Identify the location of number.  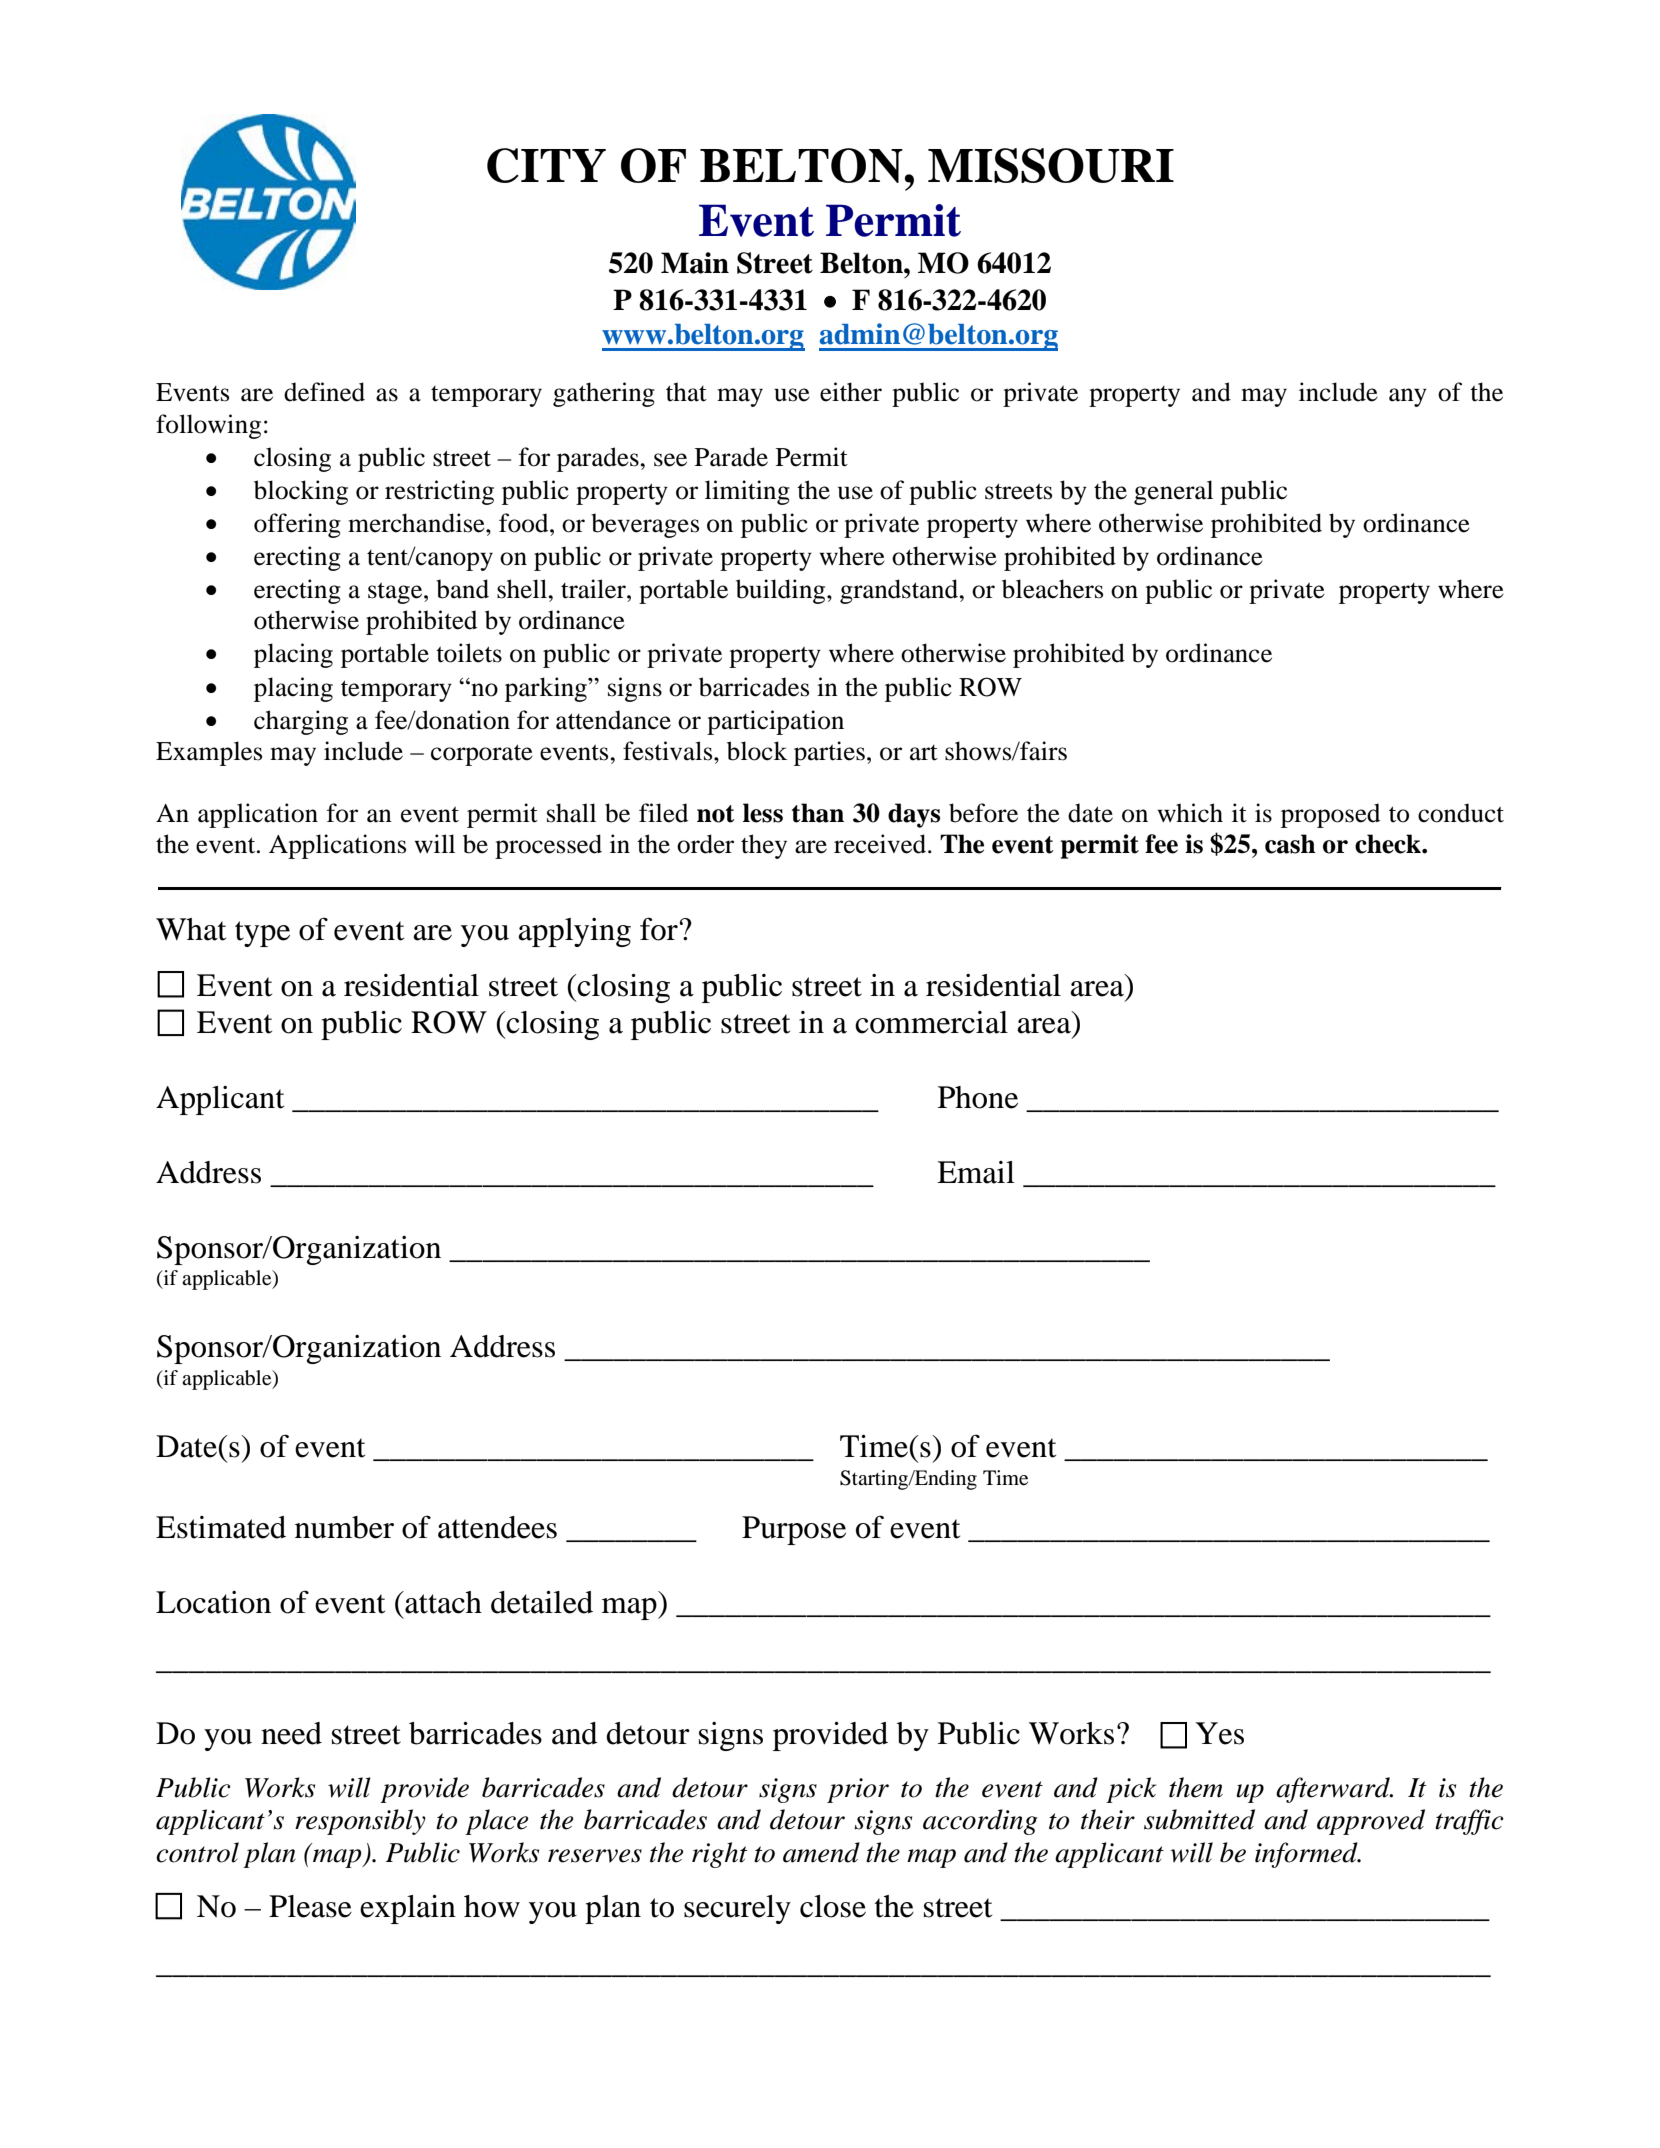
(344, 1527).
